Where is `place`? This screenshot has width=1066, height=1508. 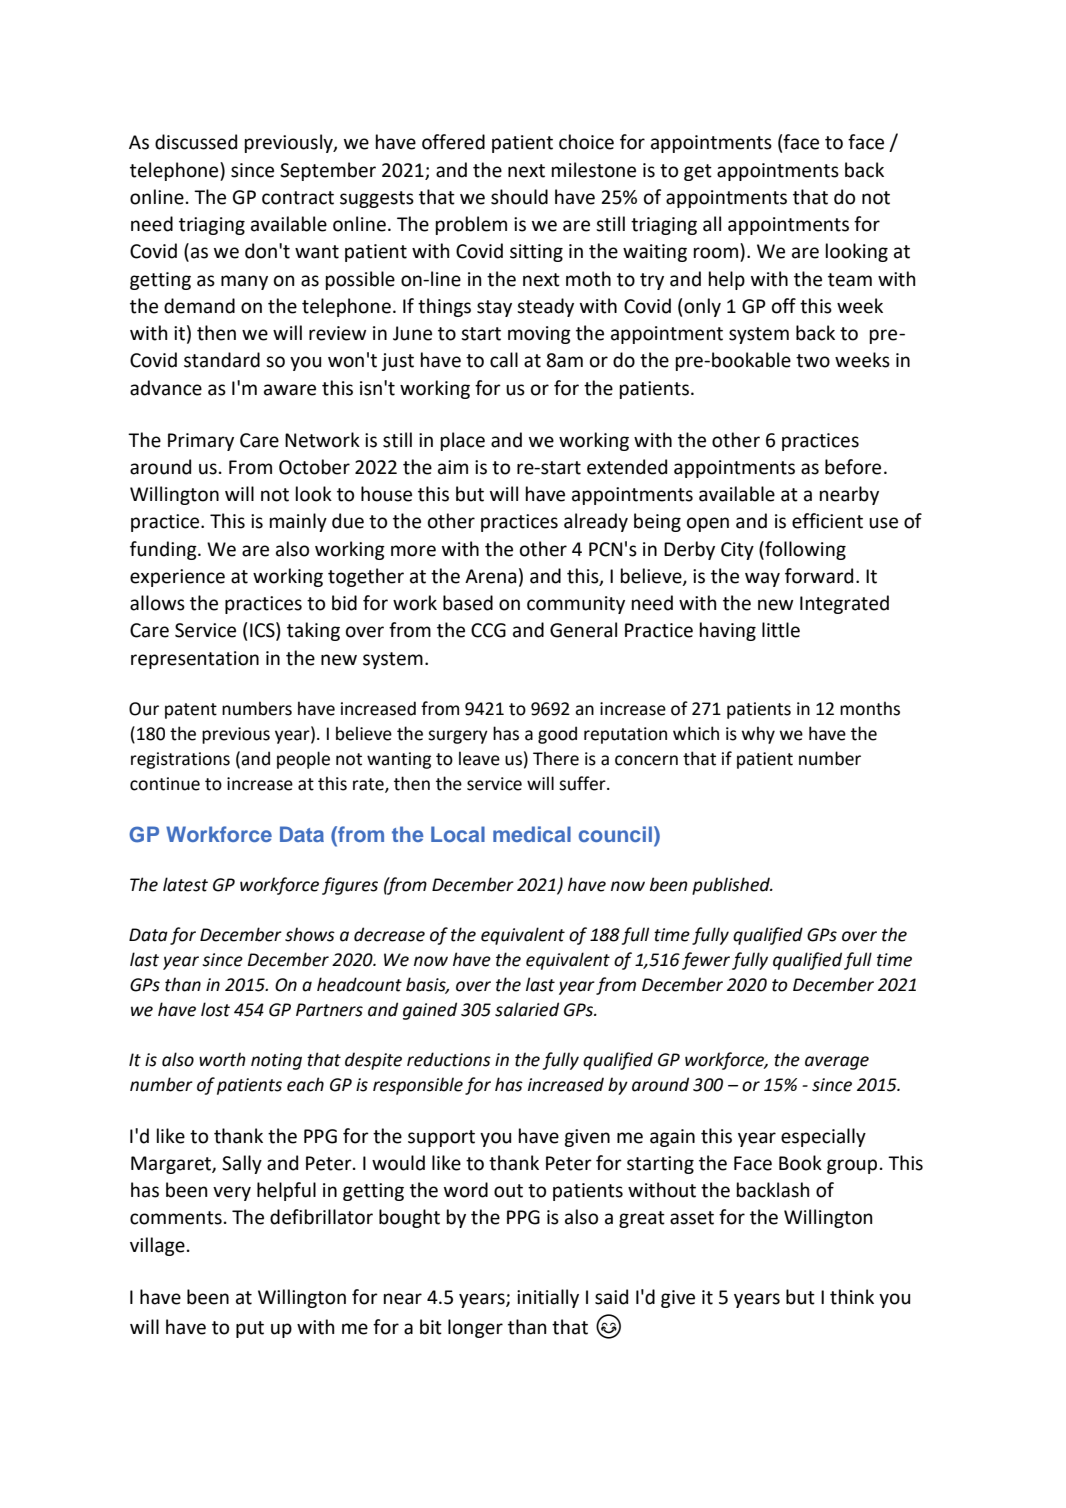 place is located at coordinates (463, 441).
